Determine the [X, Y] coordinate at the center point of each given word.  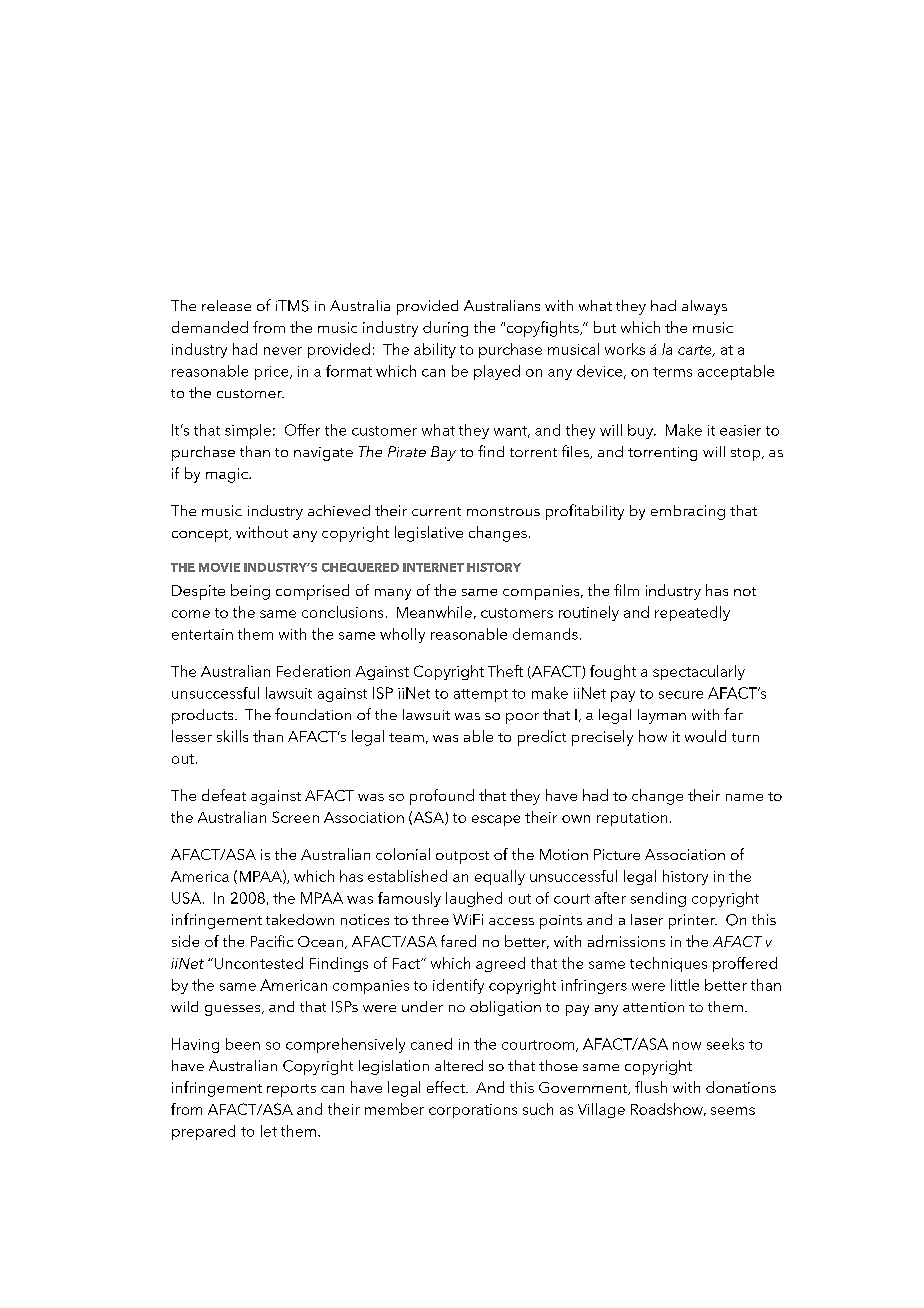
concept [201, 535]
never [283, 351]
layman [662, 716]
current [436, 511]
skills [232, 736]
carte [696, 351]
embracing [688, 512]
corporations [473, 1111]
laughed [474, 899]
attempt [481, 695]
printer [693, 921]
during [445, 329]
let [269, 1131]
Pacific [272, 941]
